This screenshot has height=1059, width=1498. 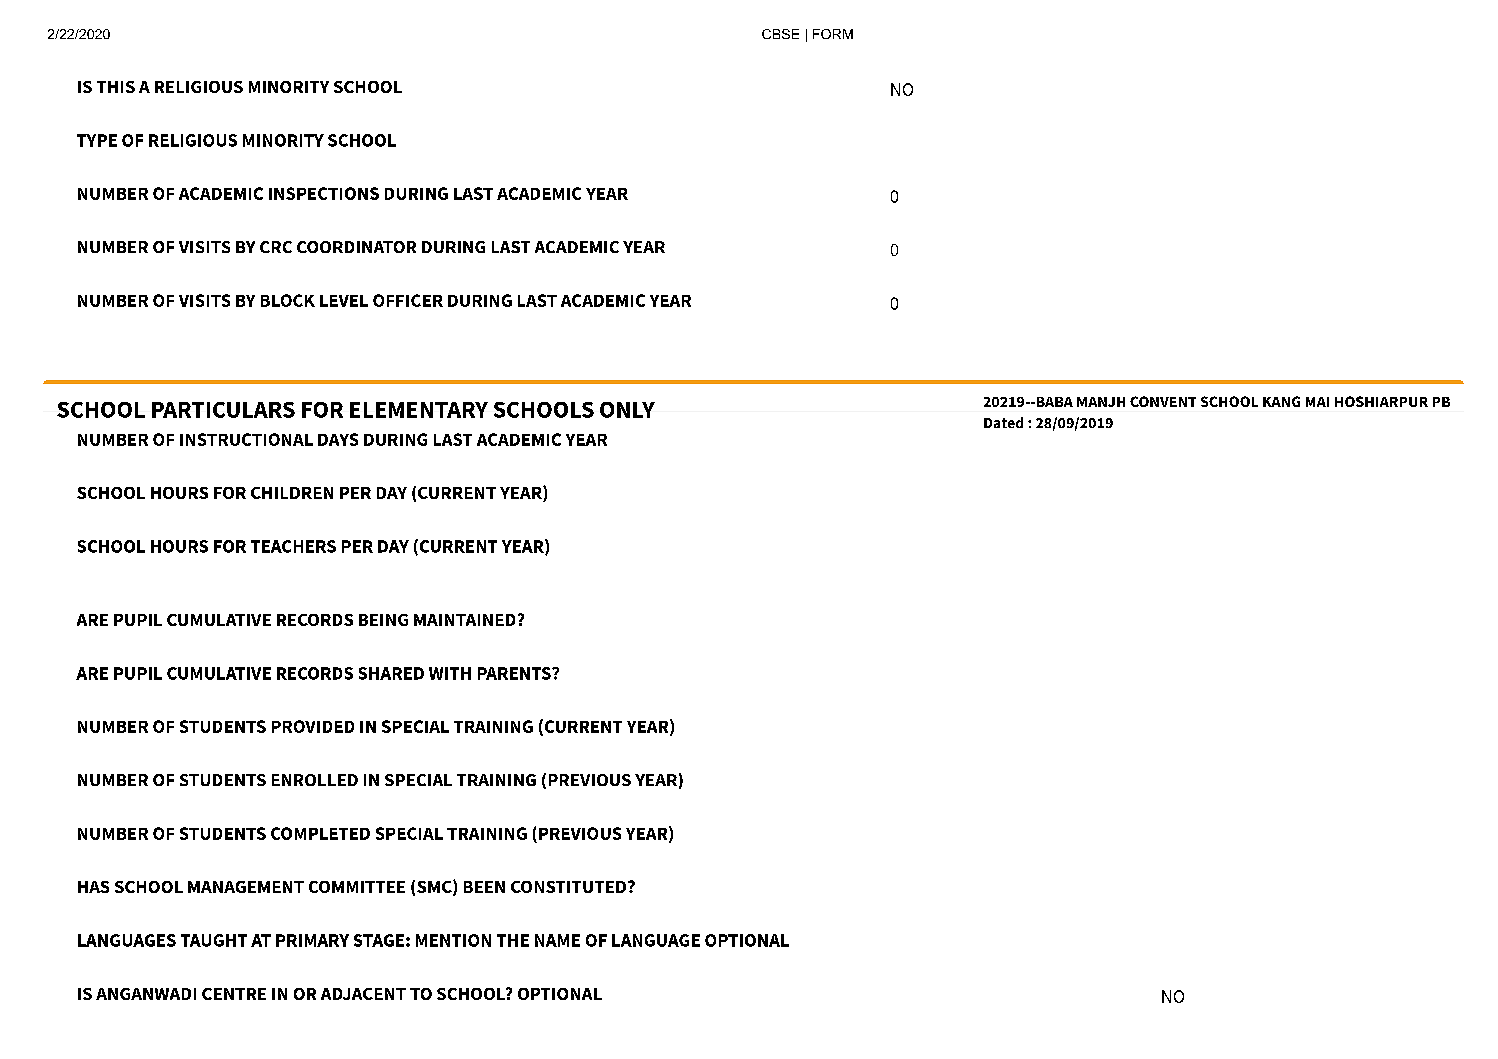 What do you see at coordinates (515, 673) in the screenshot?
I see `PARENTS` at bounding box center [515, 673].
